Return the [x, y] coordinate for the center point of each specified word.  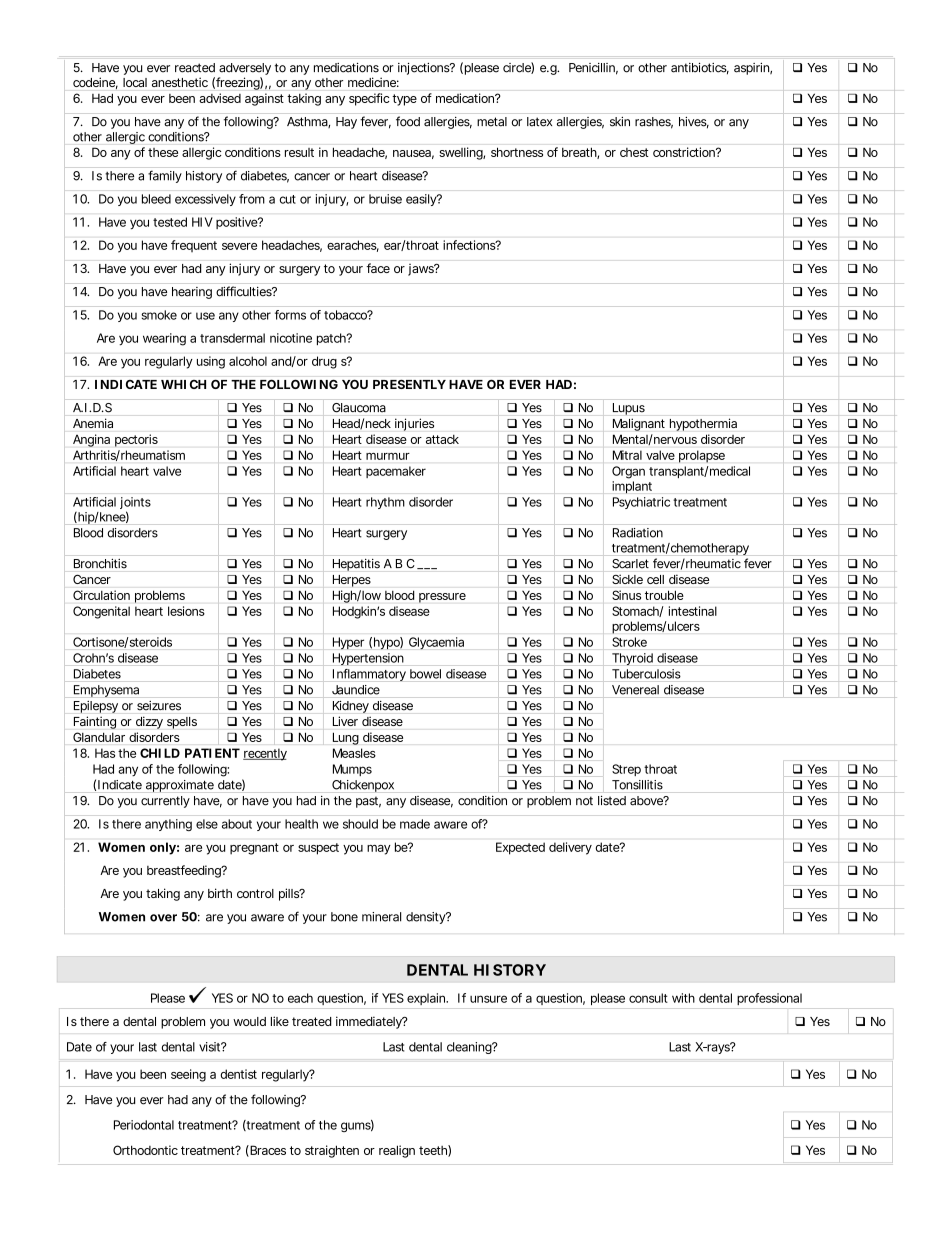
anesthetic [180, 82]
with [683, 998]
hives [694, 123]
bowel [425, 674]
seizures [159, 705]
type [404, 100]
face [378, 268]
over [163, 918]
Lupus [629, 409]
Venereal [635, 690]
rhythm [385, 503]
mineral [381, 917]
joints [135, 504]
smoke [159, 315]
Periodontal [144, 1125]
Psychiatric [641, 503]
